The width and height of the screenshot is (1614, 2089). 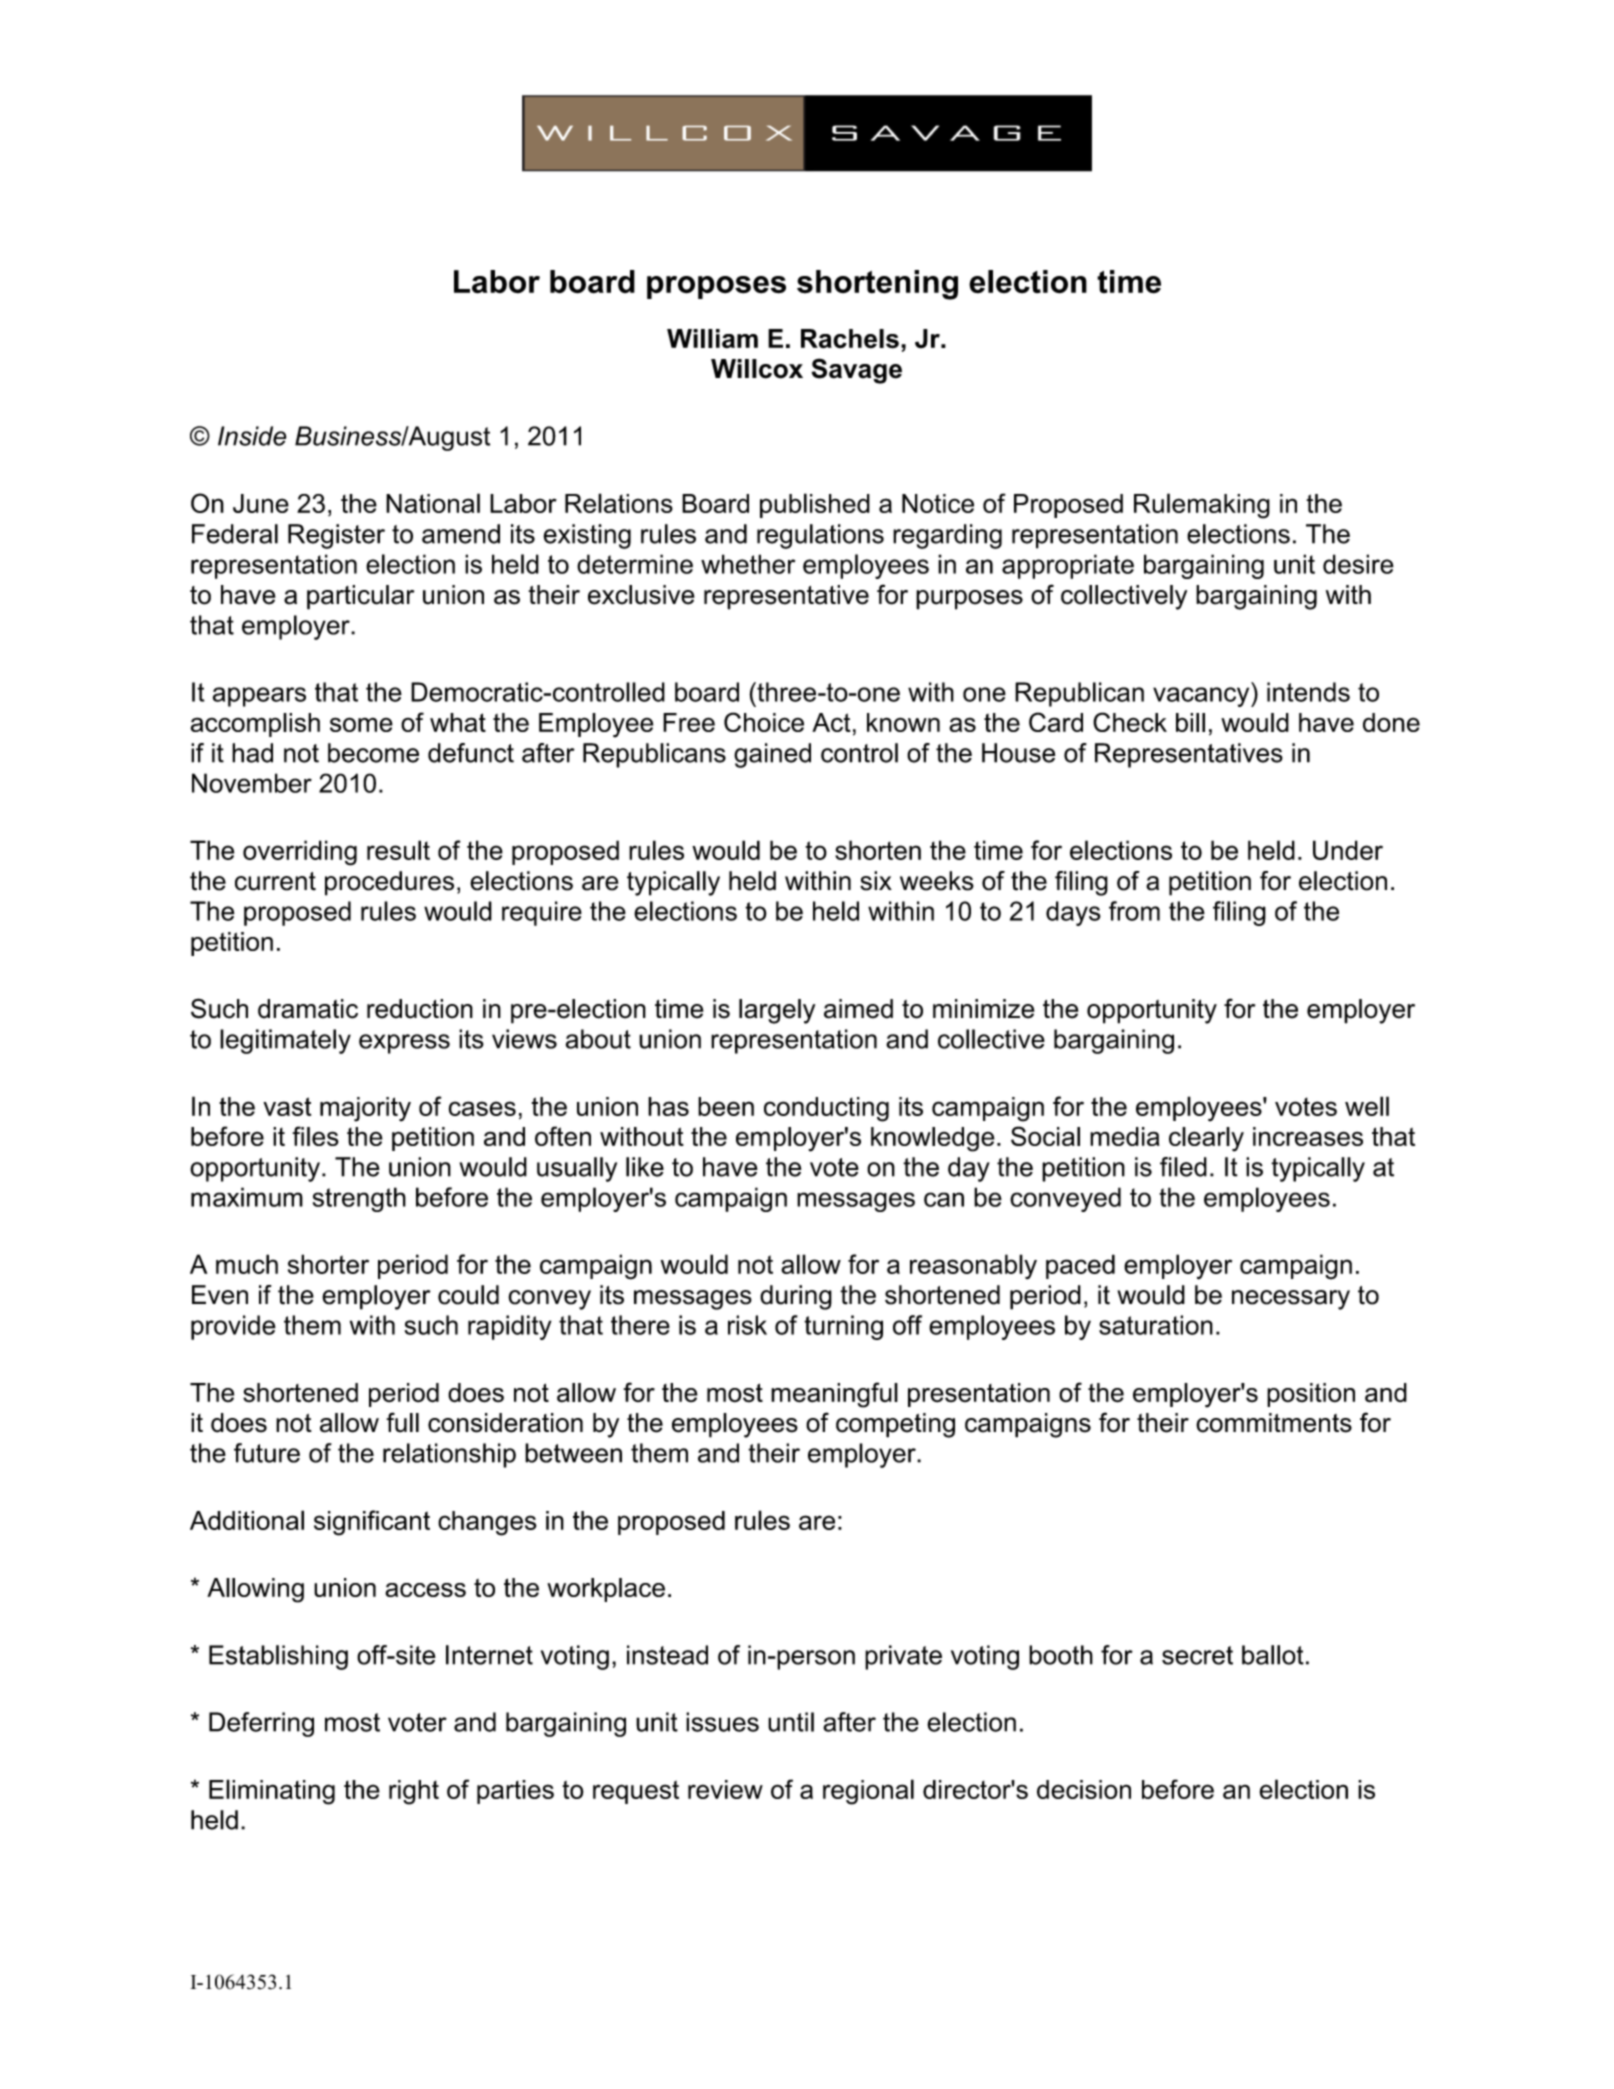 I want to click on express, so click(x=404, y=1044).
